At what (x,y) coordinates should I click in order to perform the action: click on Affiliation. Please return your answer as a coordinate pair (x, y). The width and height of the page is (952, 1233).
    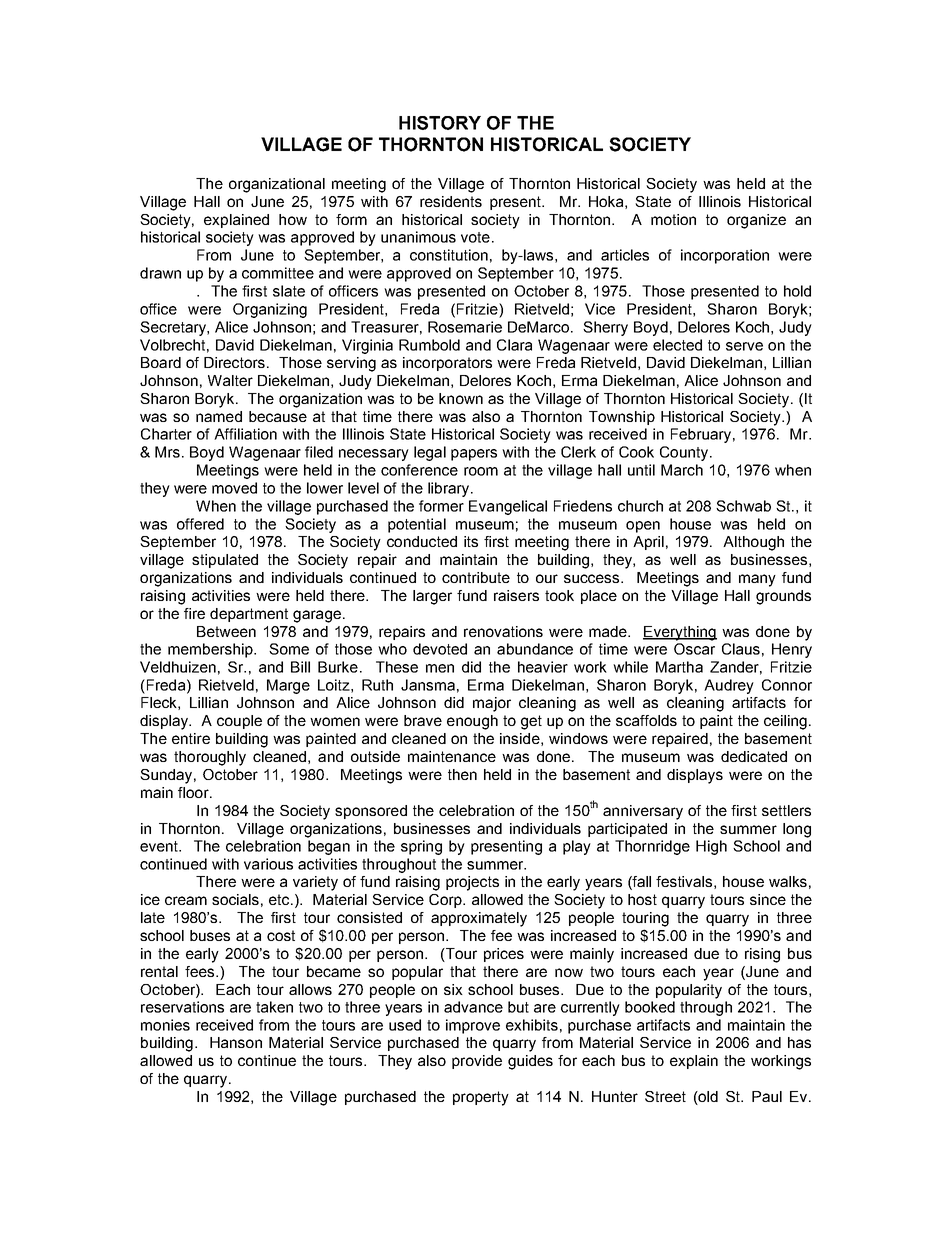
    Looking at the image, I should click on (245, 434).
